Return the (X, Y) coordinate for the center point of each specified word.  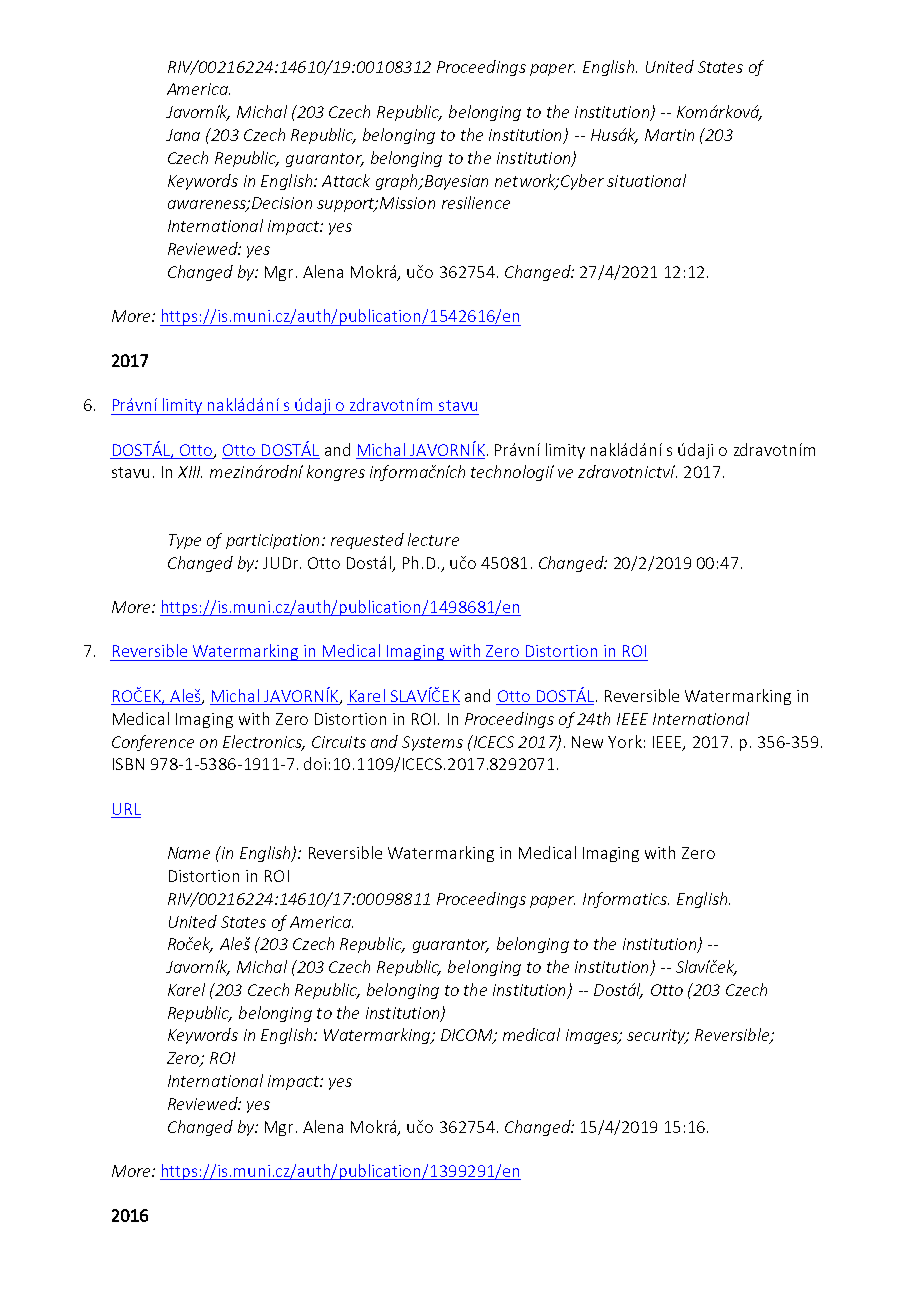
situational (646, 180)
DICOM (468, 1036)
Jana (183, 135)
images (593, 1036)
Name (189, 853)
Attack (346, 180)
